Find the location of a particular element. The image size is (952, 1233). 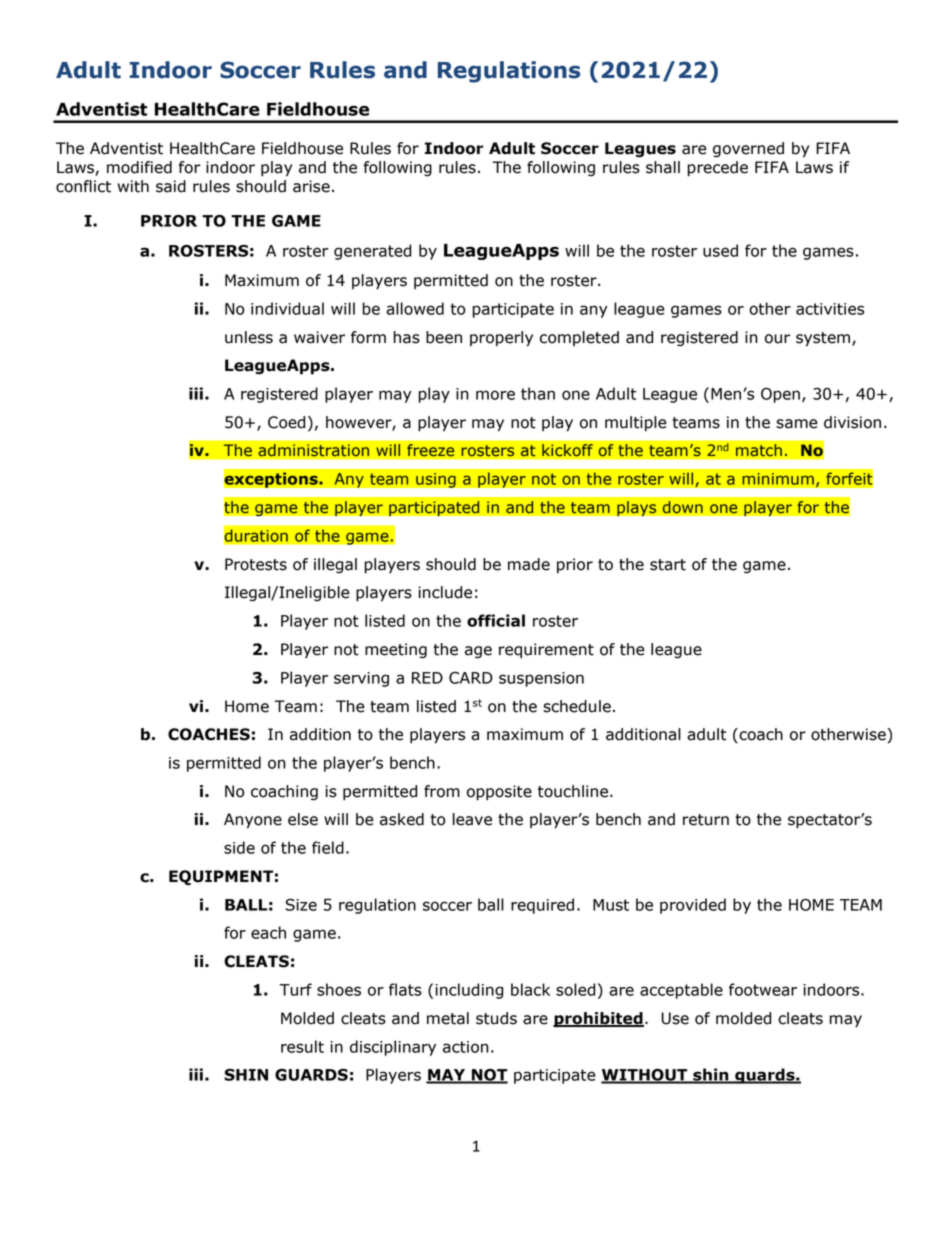

footwear is located at coordinates (763, 989).
